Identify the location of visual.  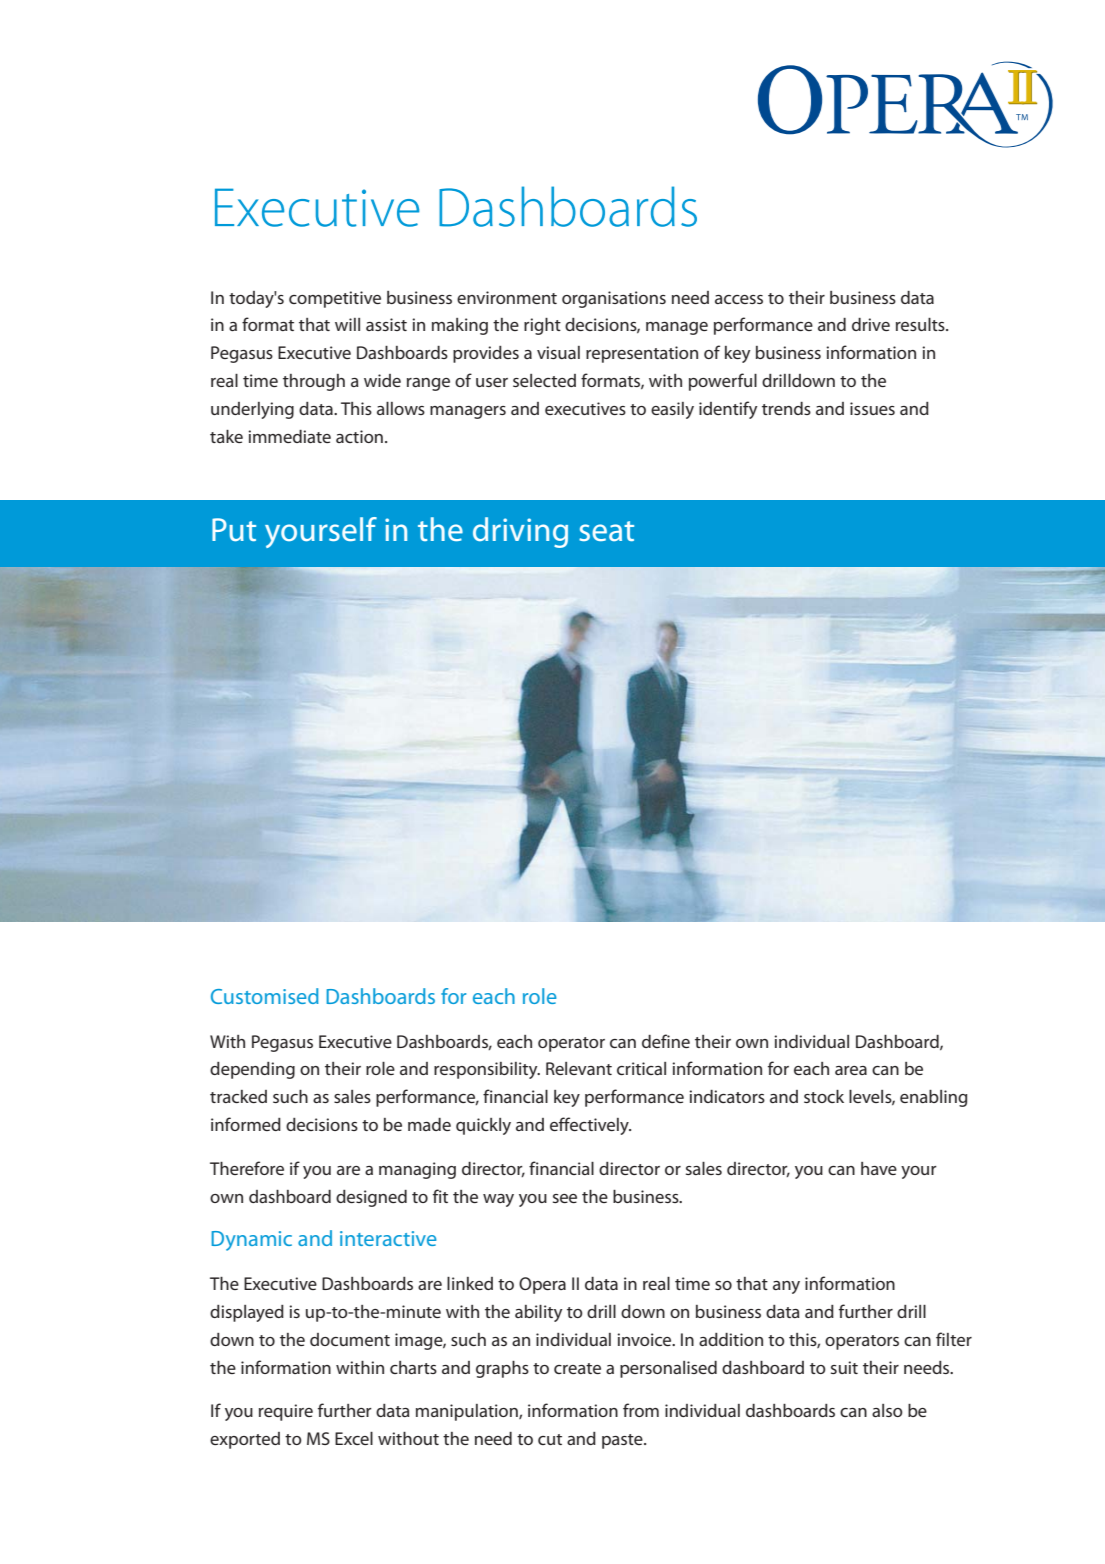
(558, 352).
